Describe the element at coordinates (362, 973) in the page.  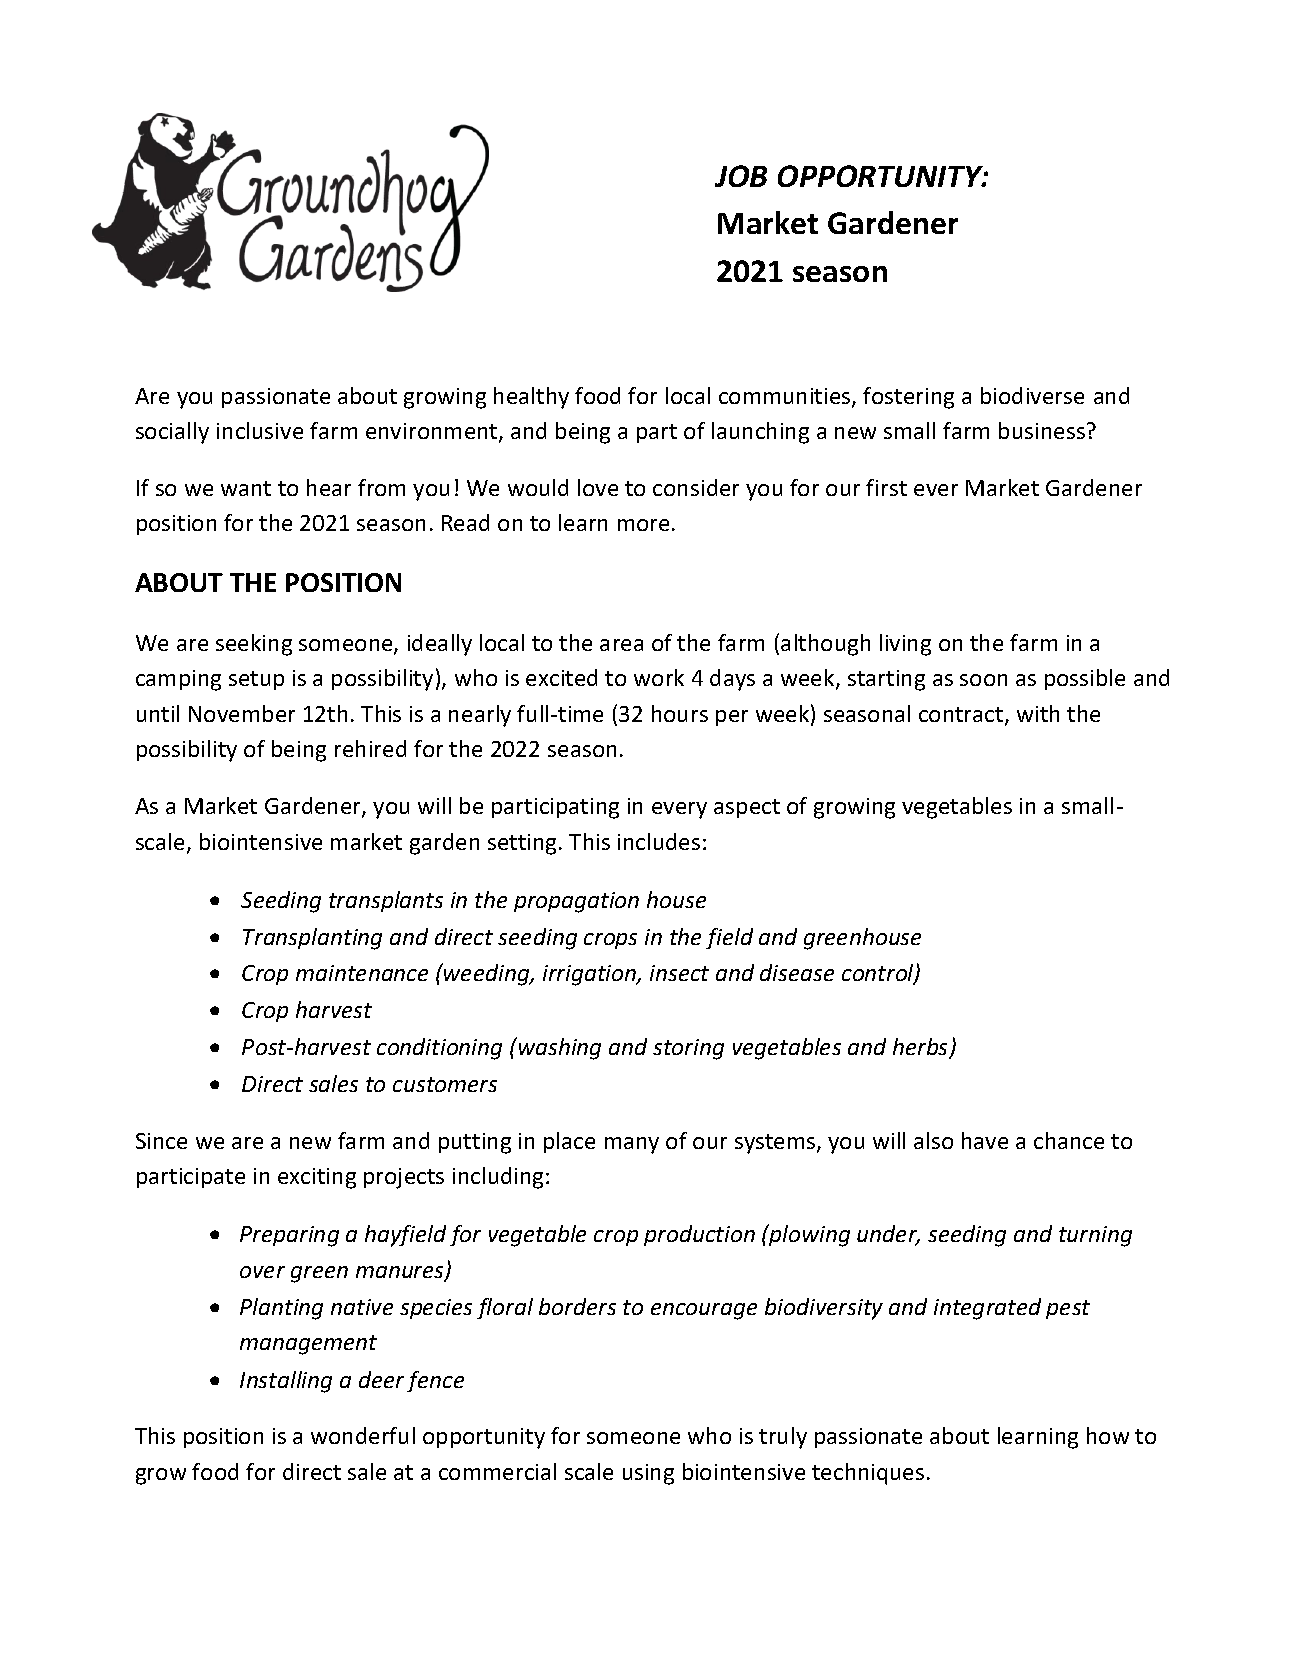
I see `maintenance` at that location.
